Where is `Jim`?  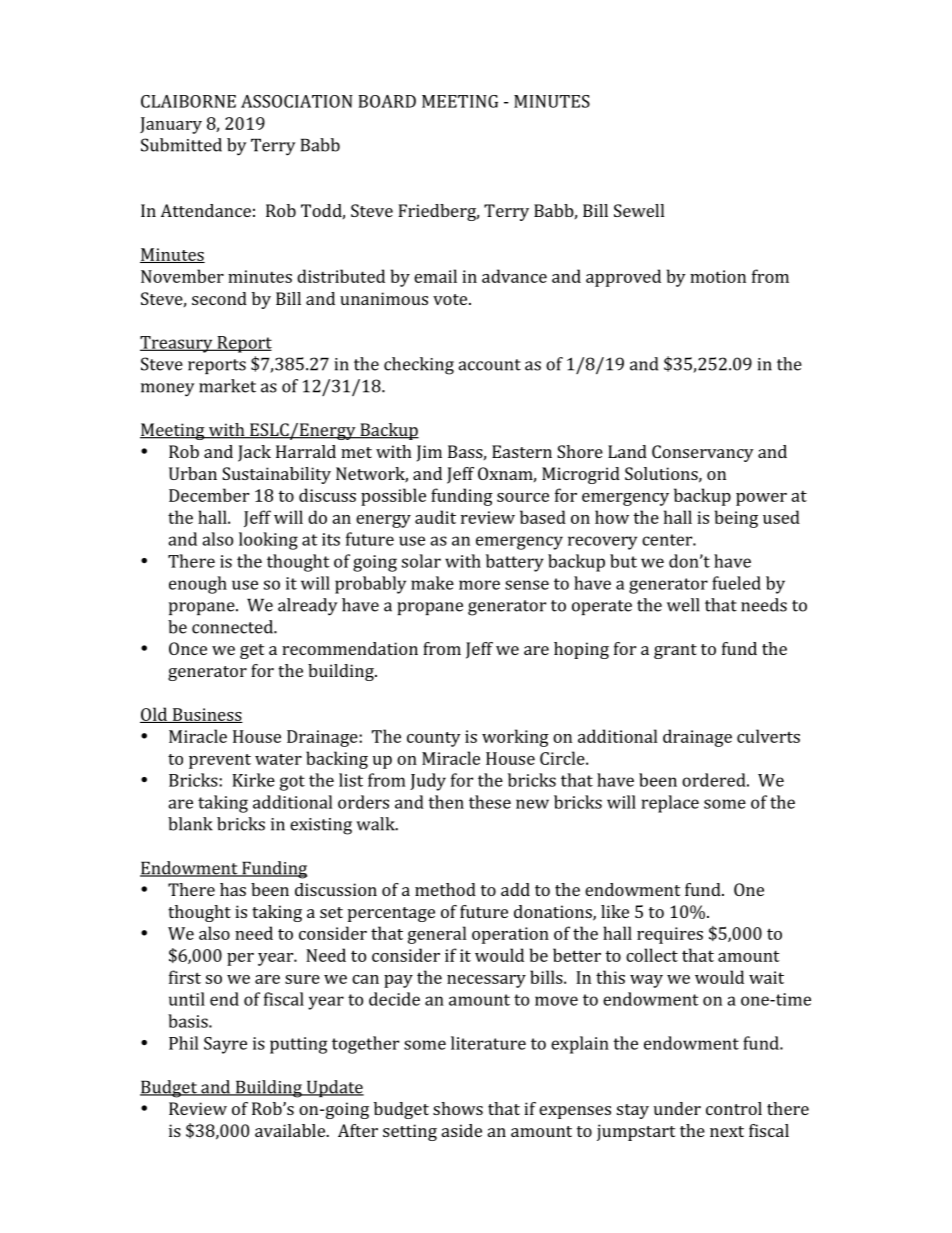 Jim is located at coordinates (429, 453).
